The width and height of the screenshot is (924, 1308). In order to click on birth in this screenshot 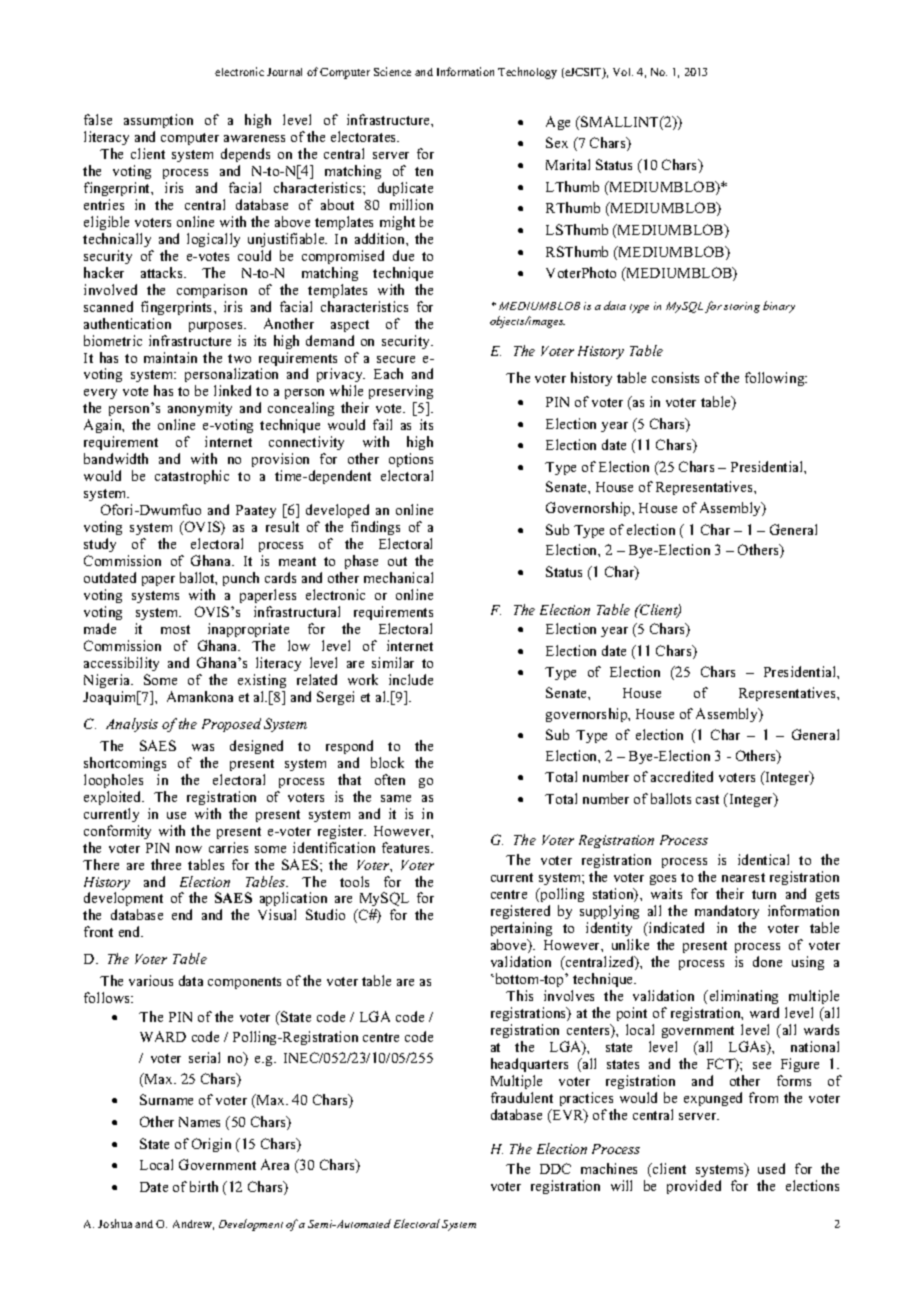, I will do `click(204, 1186)`.
